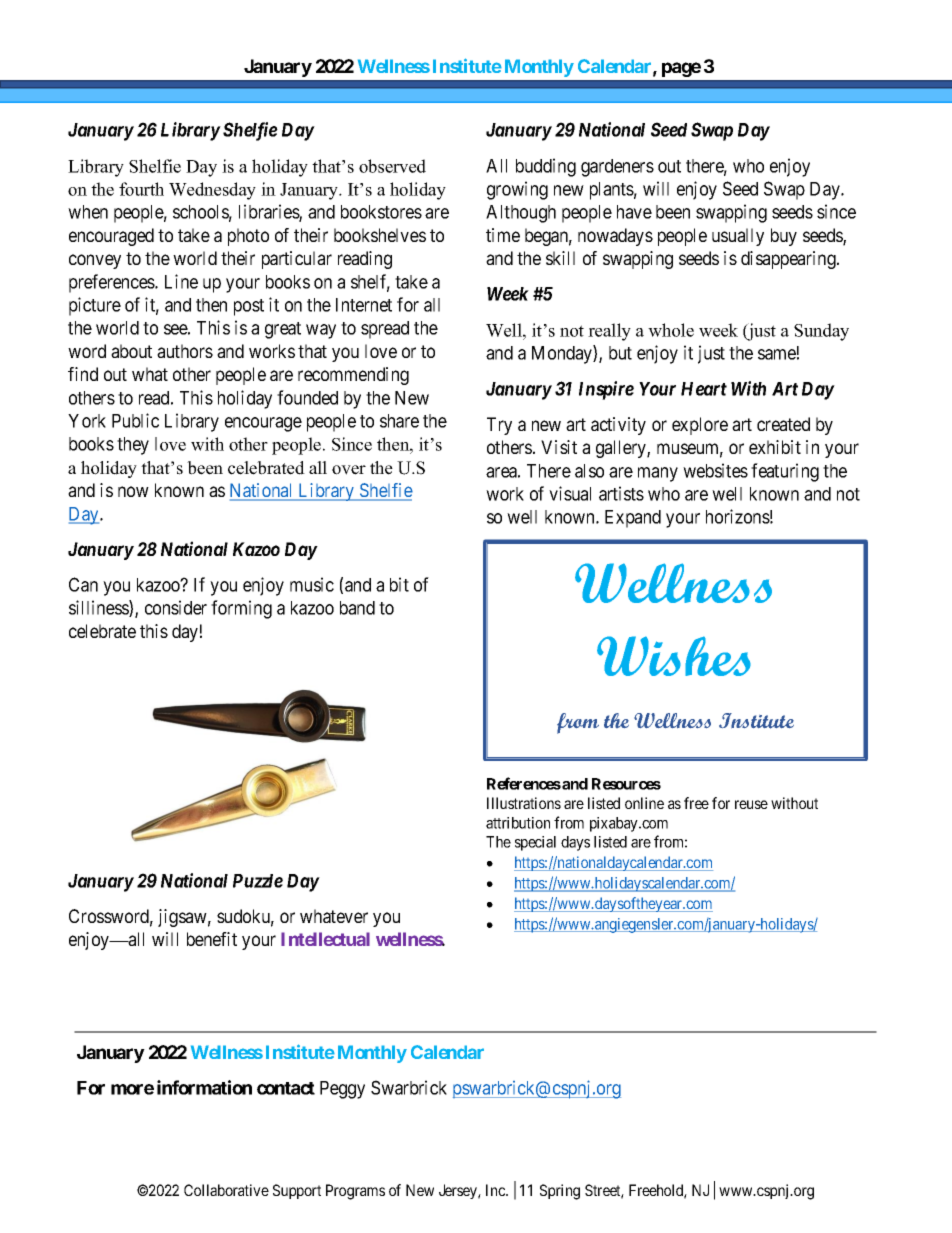 The height and width of the screenshot is (1233, 952). Describe the element at coordinates (751, 804) in the screenshot. I see `reuse` at that location.
